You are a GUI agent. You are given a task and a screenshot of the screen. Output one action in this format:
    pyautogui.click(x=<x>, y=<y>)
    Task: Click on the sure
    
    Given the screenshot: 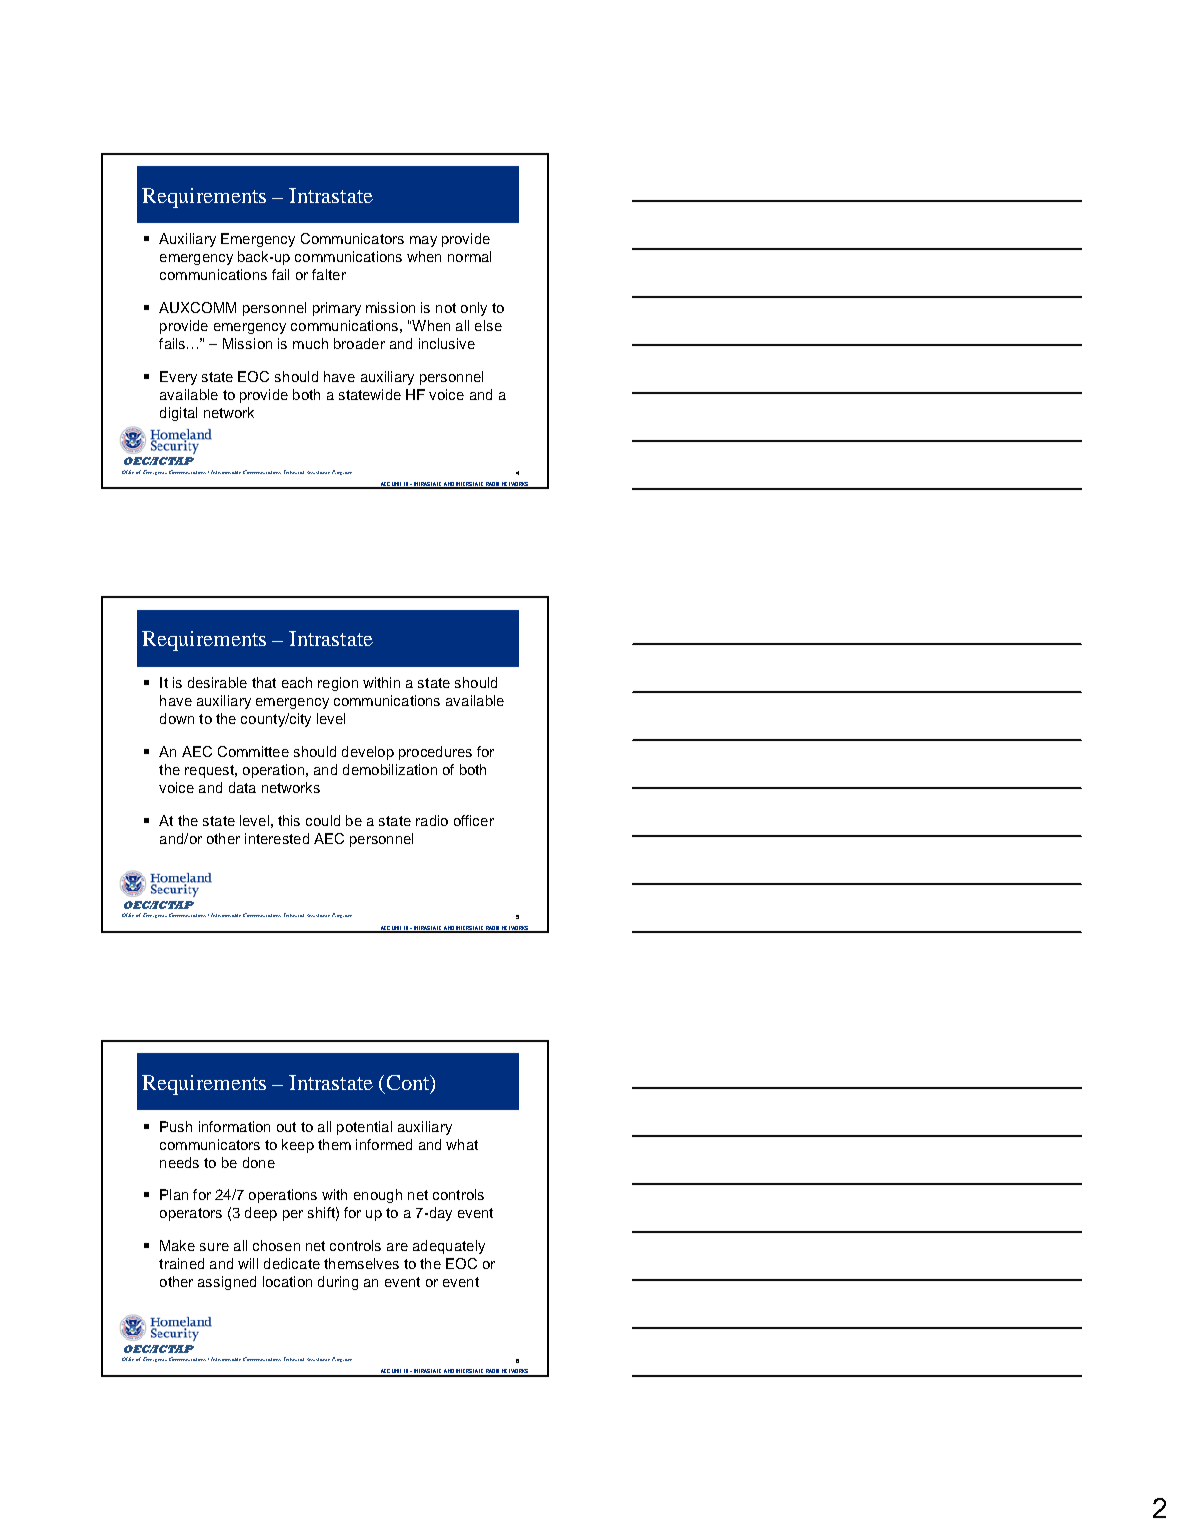 What is the action you would take?
    pyautogui.click(x=214, y=1247)
